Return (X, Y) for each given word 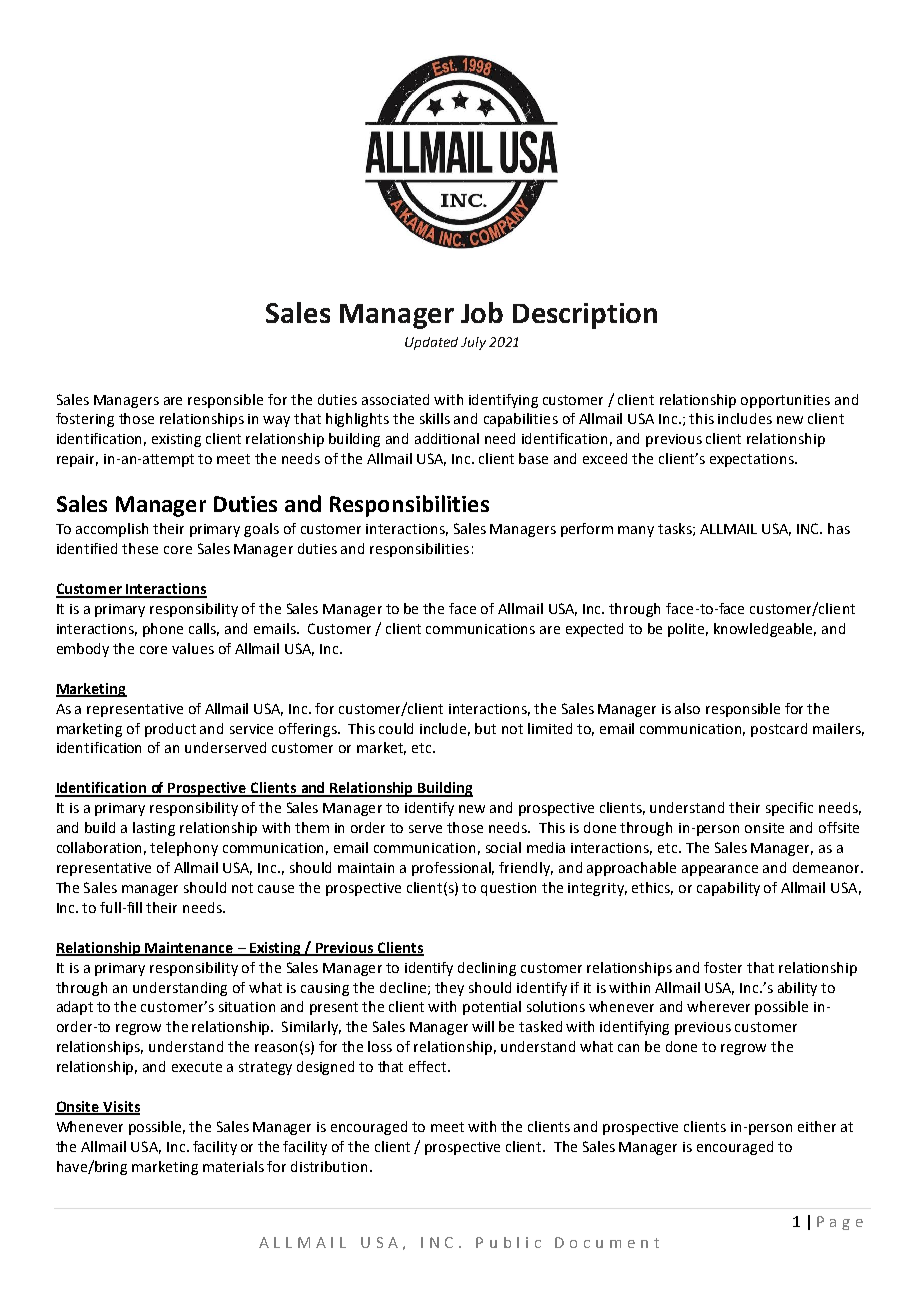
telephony (184, 849)
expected (594, 630)
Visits (120, 1108)
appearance (720, 870)
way (276, 421)
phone (163, 630)
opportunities (785, 401)
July (473, 343)
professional (453, 869)
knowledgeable (765, 630)
